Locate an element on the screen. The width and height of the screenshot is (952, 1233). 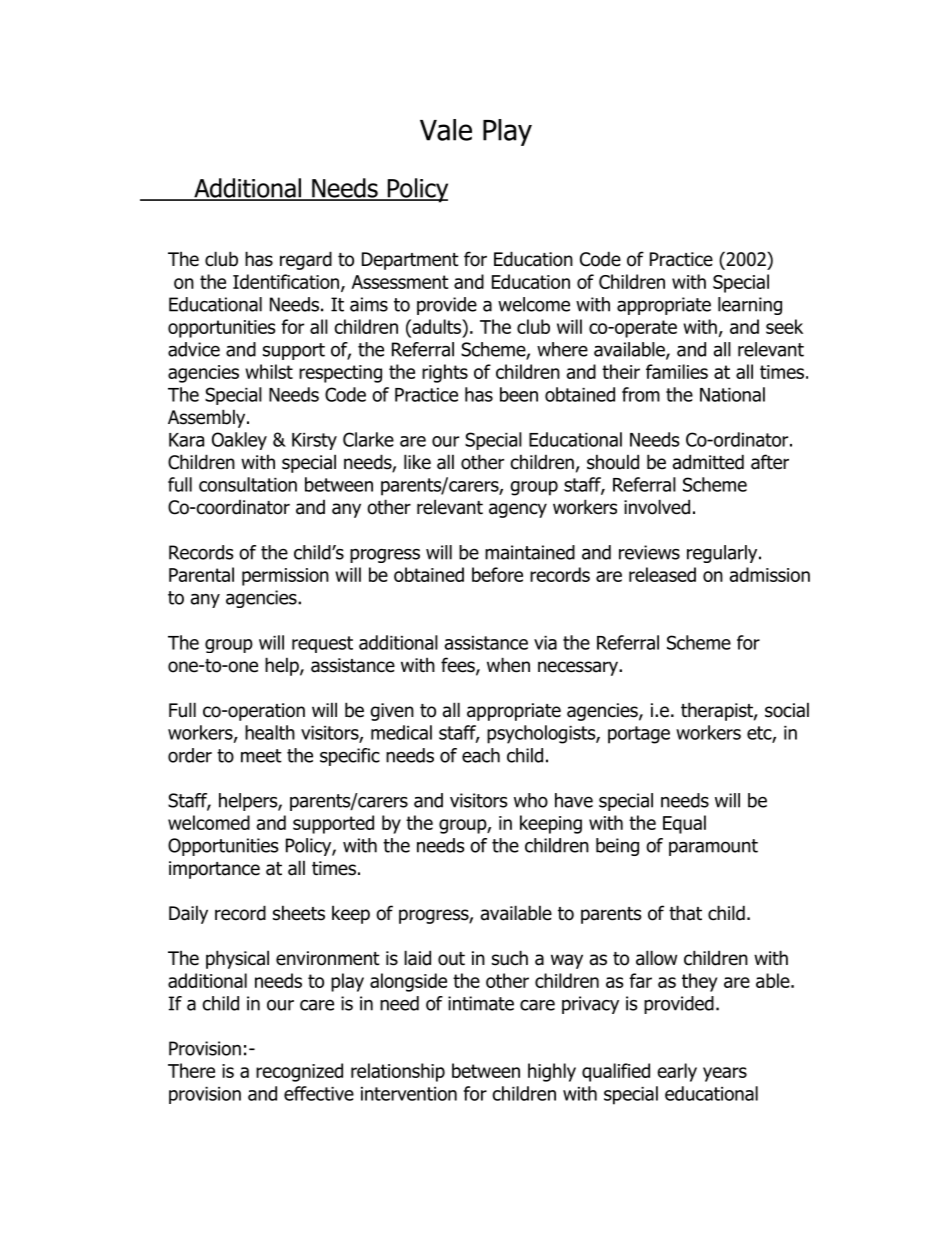
years is located at coordinates (725, 1074).
